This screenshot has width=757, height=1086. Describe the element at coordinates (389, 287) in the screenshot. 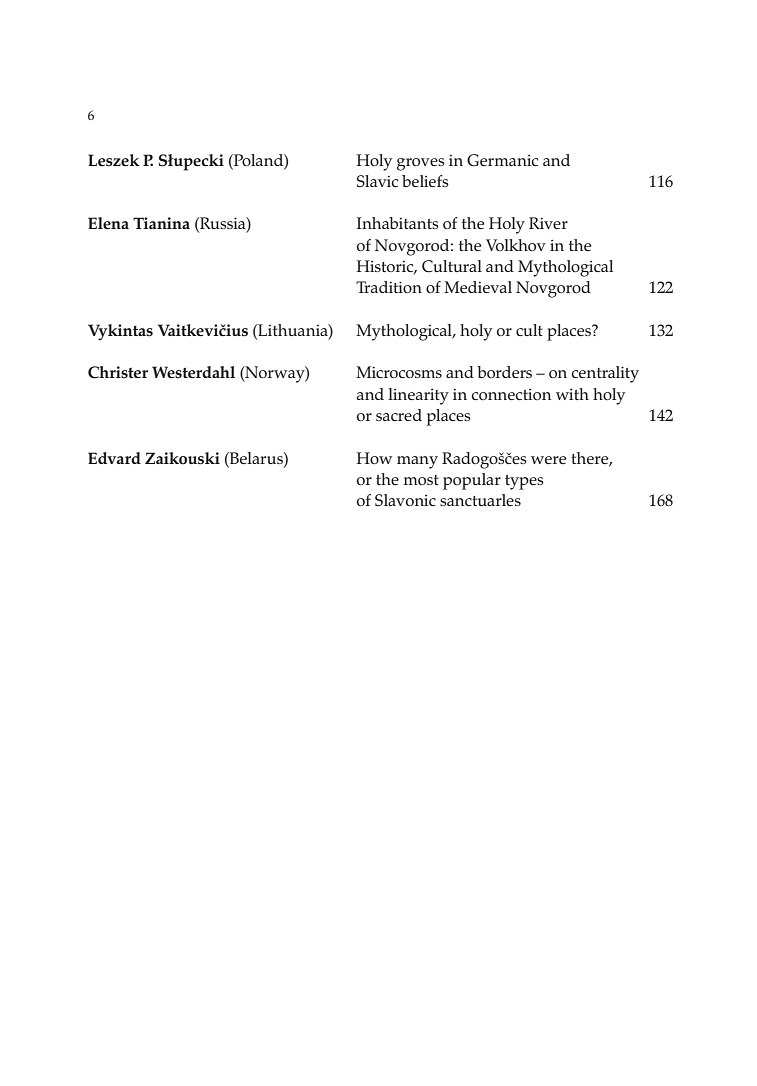

I see `Tradition` at that location.
